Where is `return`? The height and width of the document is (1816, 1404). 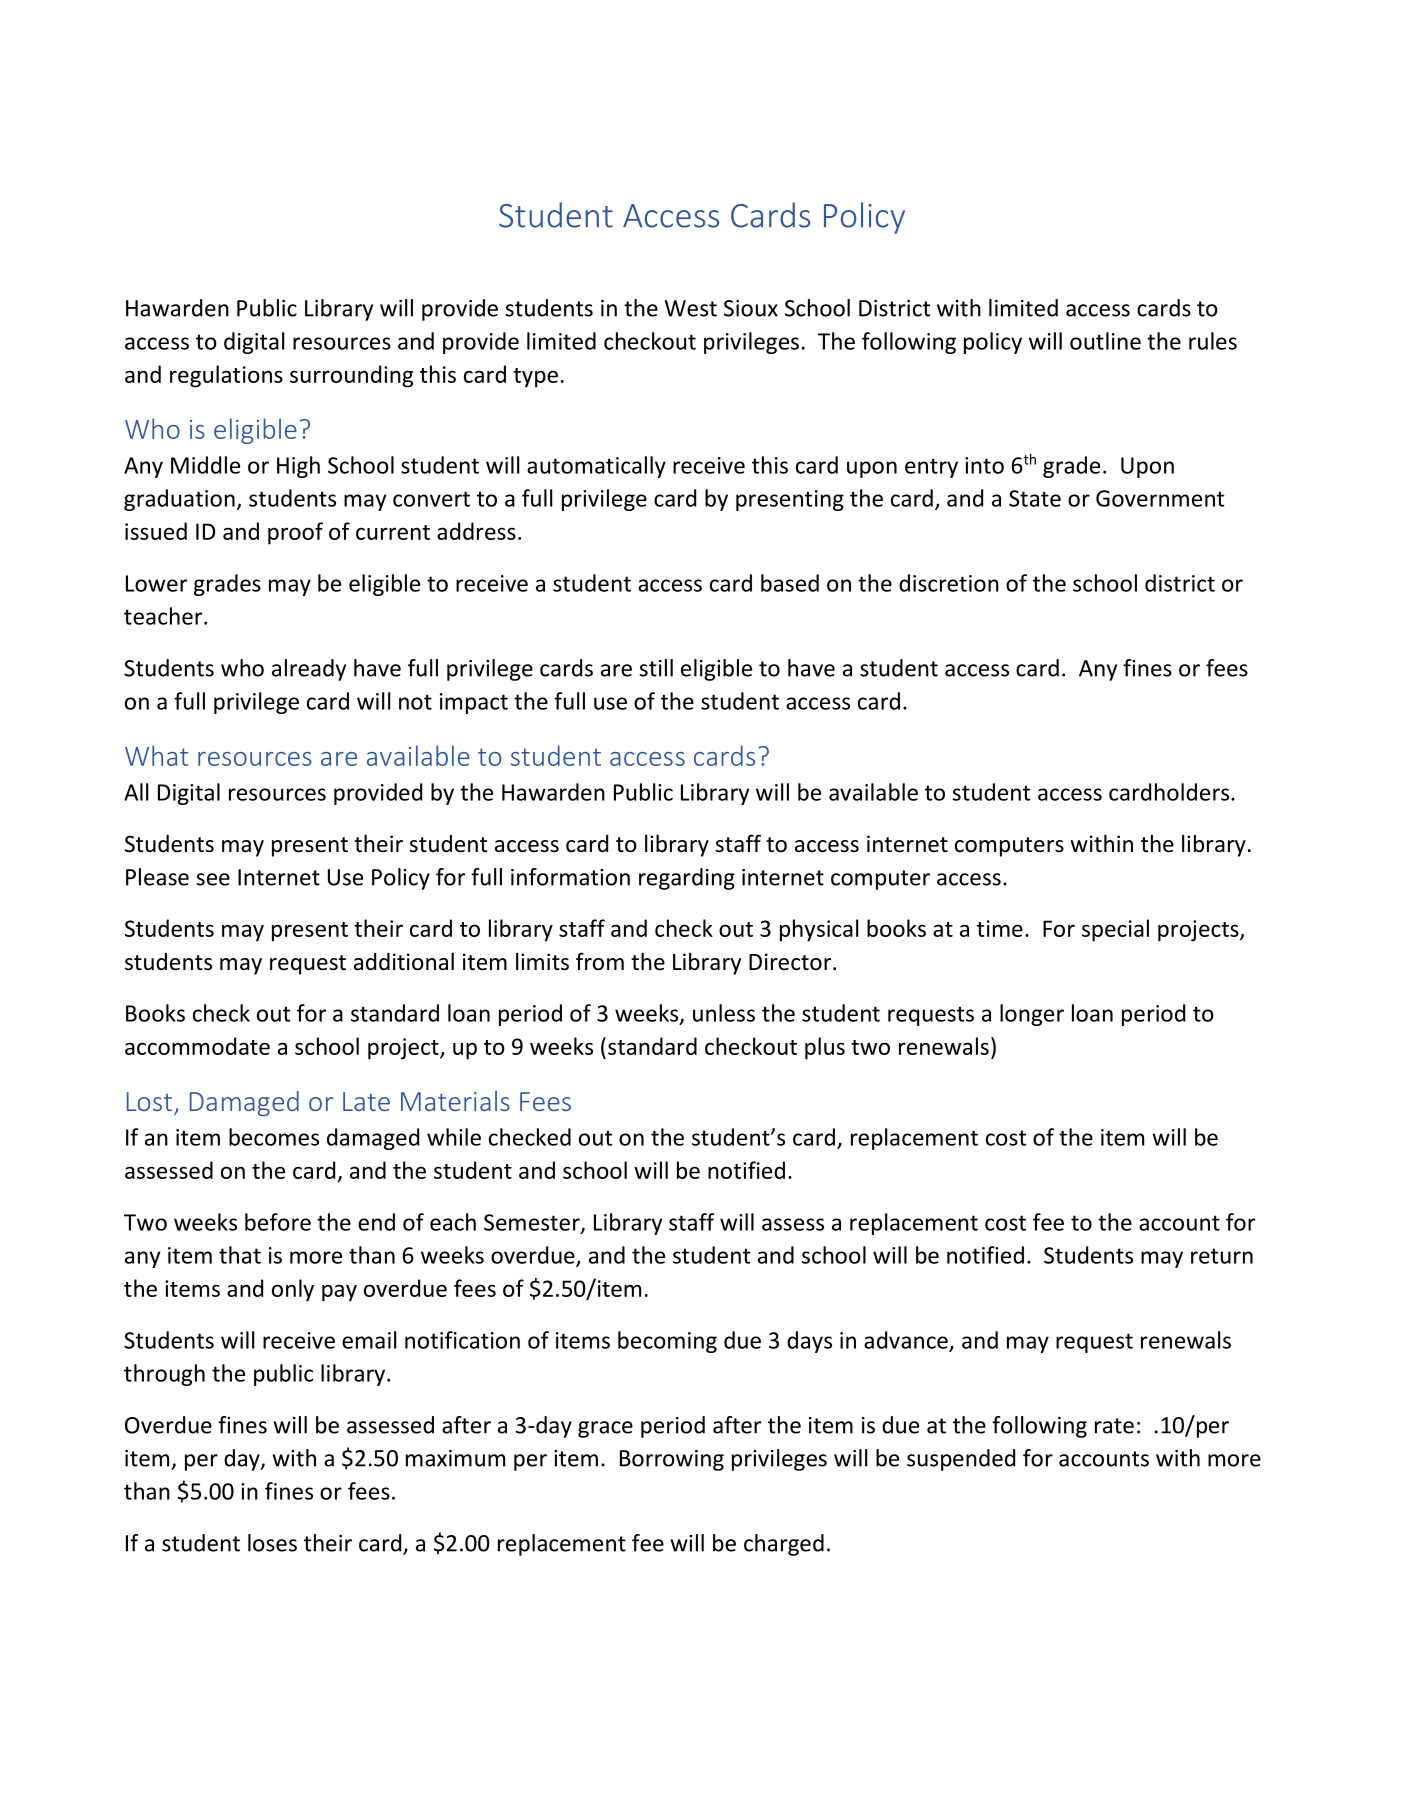
return is located at coordinates (1222, 1256).
